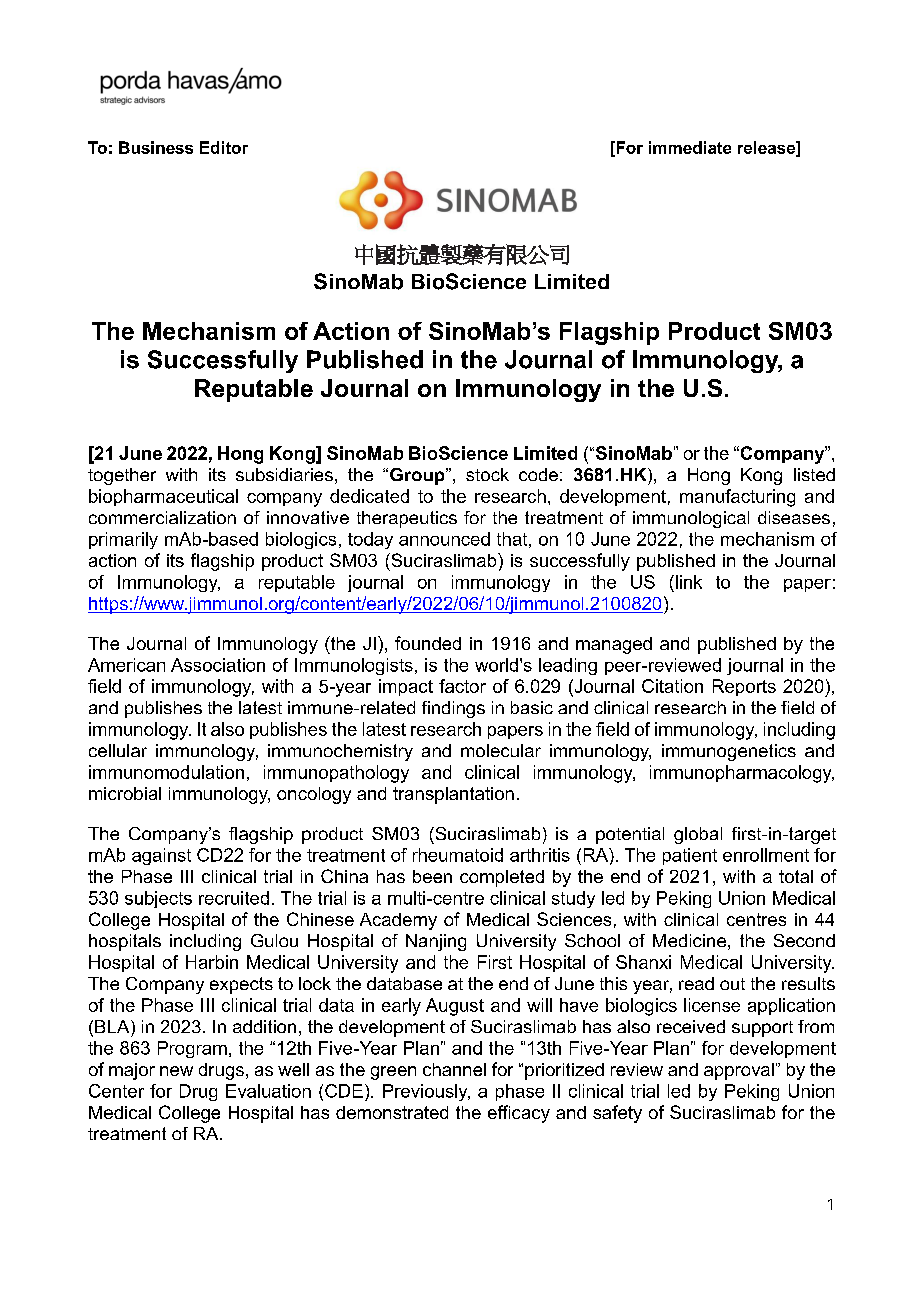  Describe the element at coordinates (444, 539) in the page. I see `announced` at that location.
